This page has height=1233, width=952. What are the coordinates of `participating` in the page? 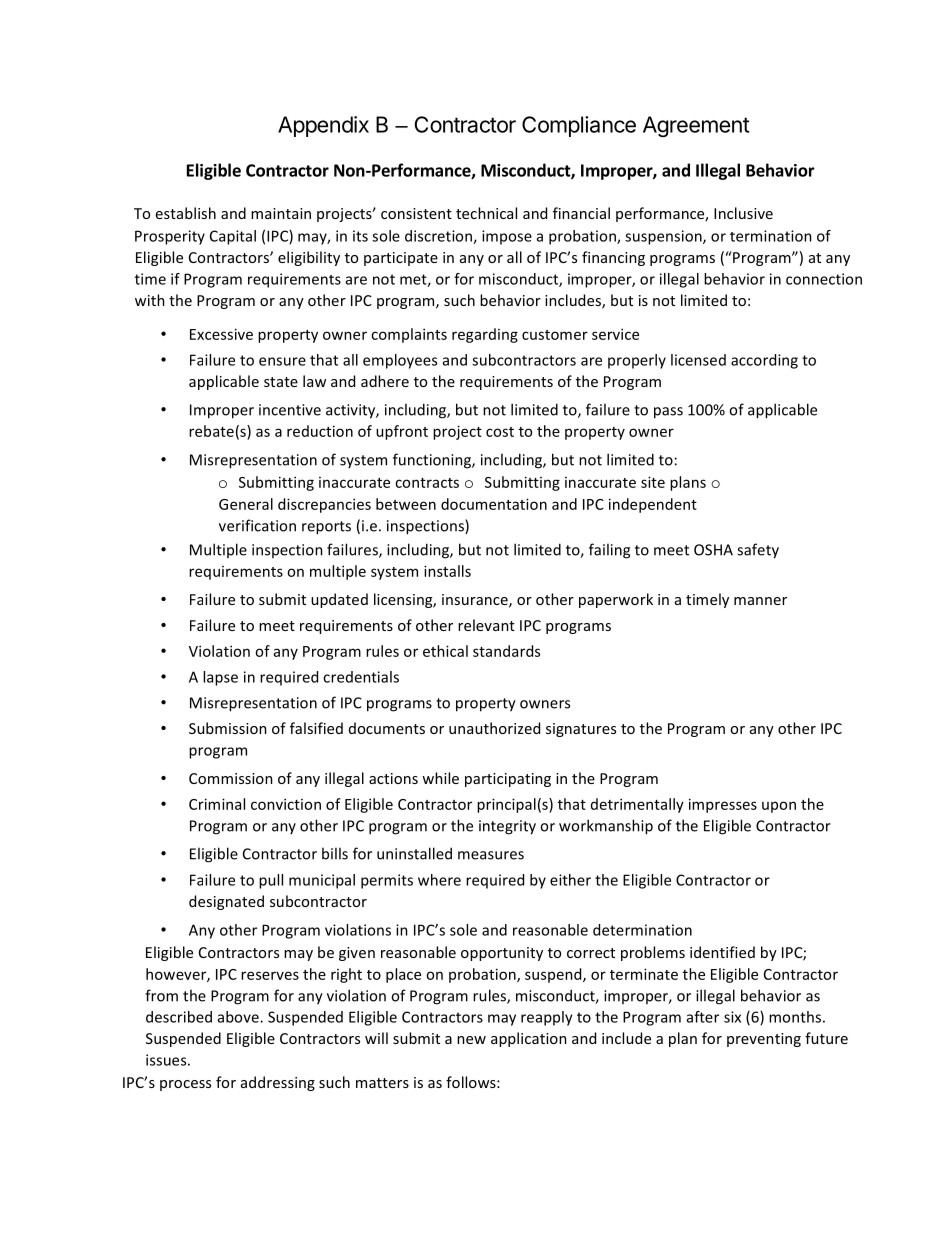 It's located at (508, 780).
